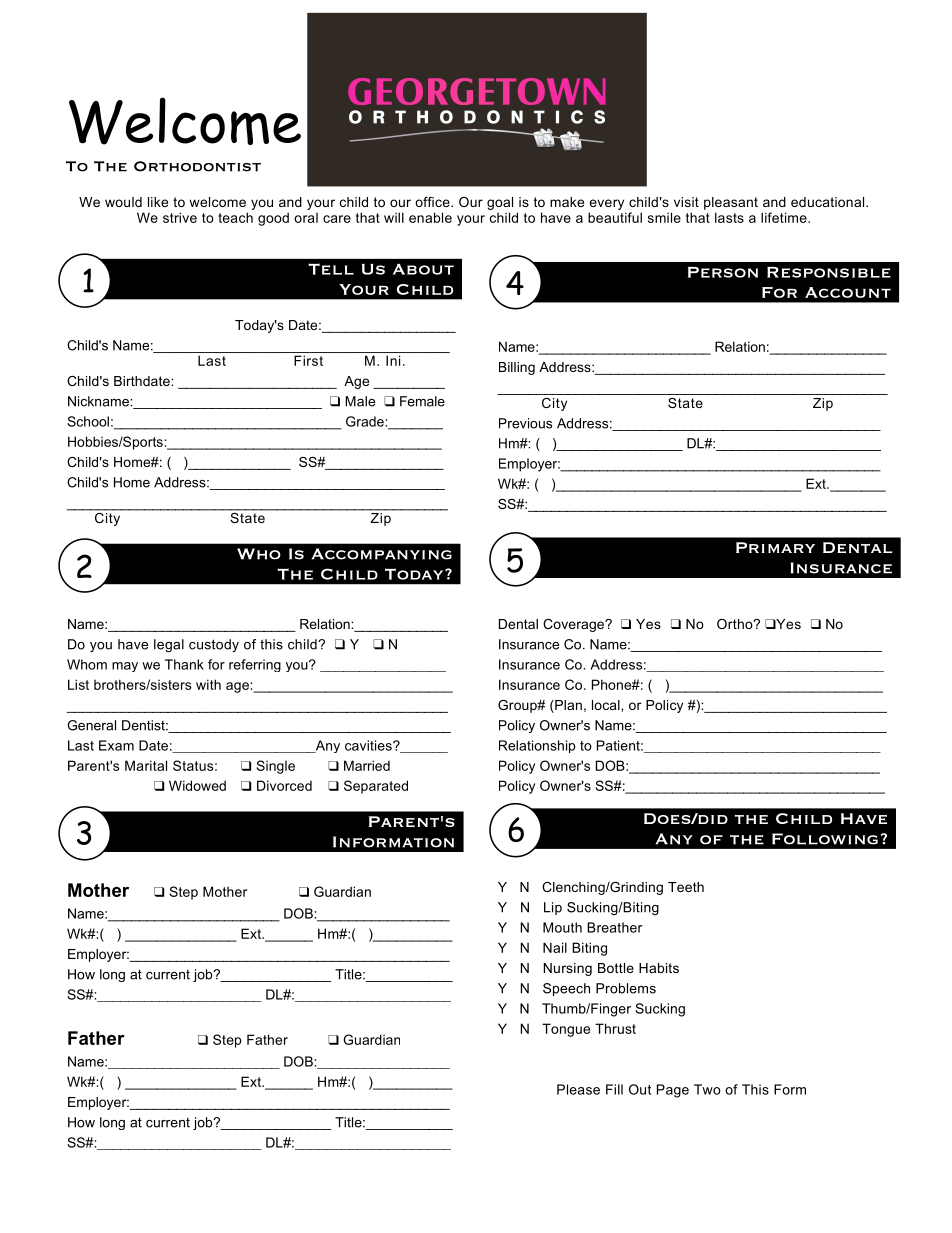 The image size is (952, 1233). What do you see at coordinates (197, 785) in the screenshot?
I see `Widowed` at bounding box center [197, 785].
